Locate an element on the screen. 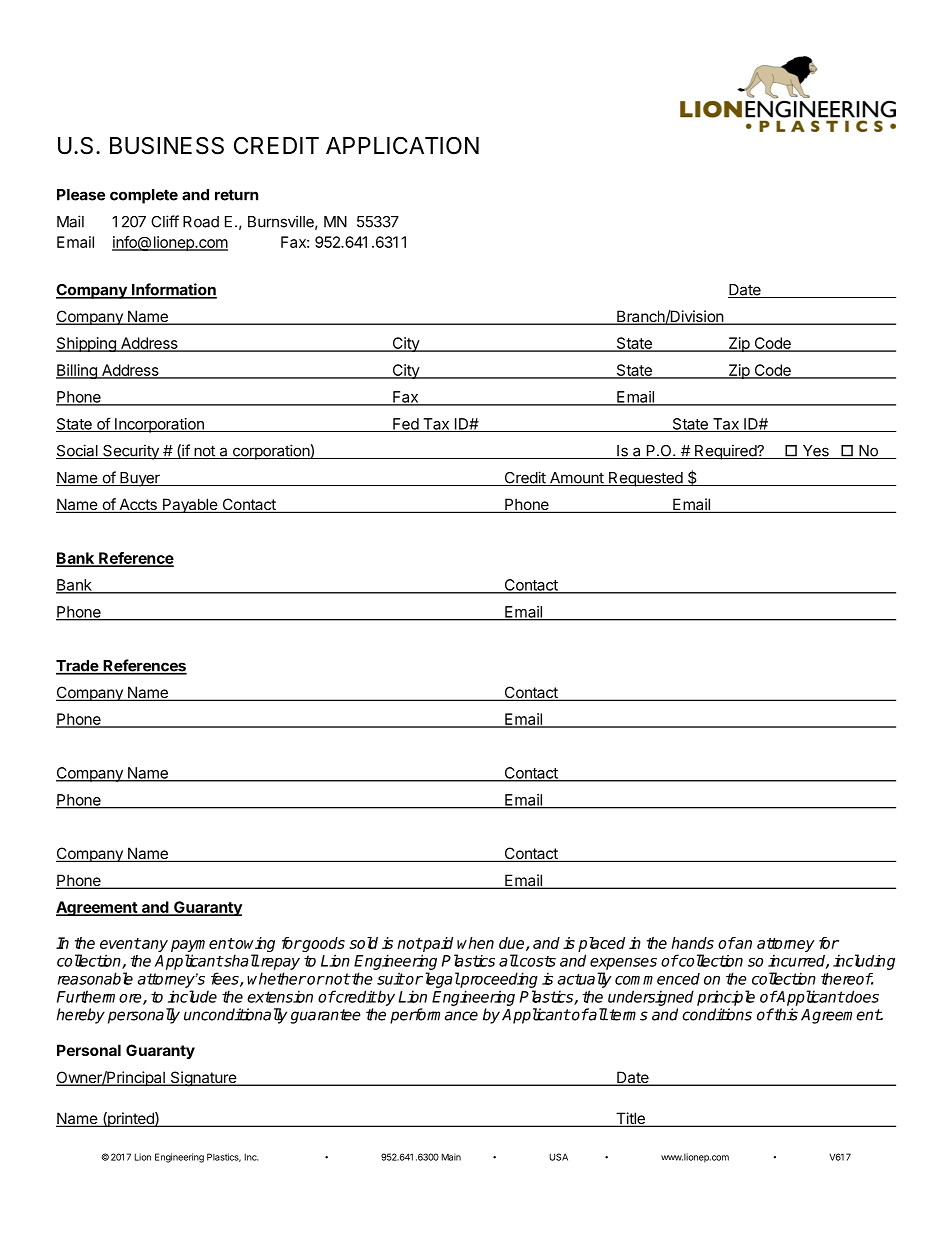 Image resolution: width=952 pixels, height=1233 pixels. complete is located at coordinates (144, 196).
